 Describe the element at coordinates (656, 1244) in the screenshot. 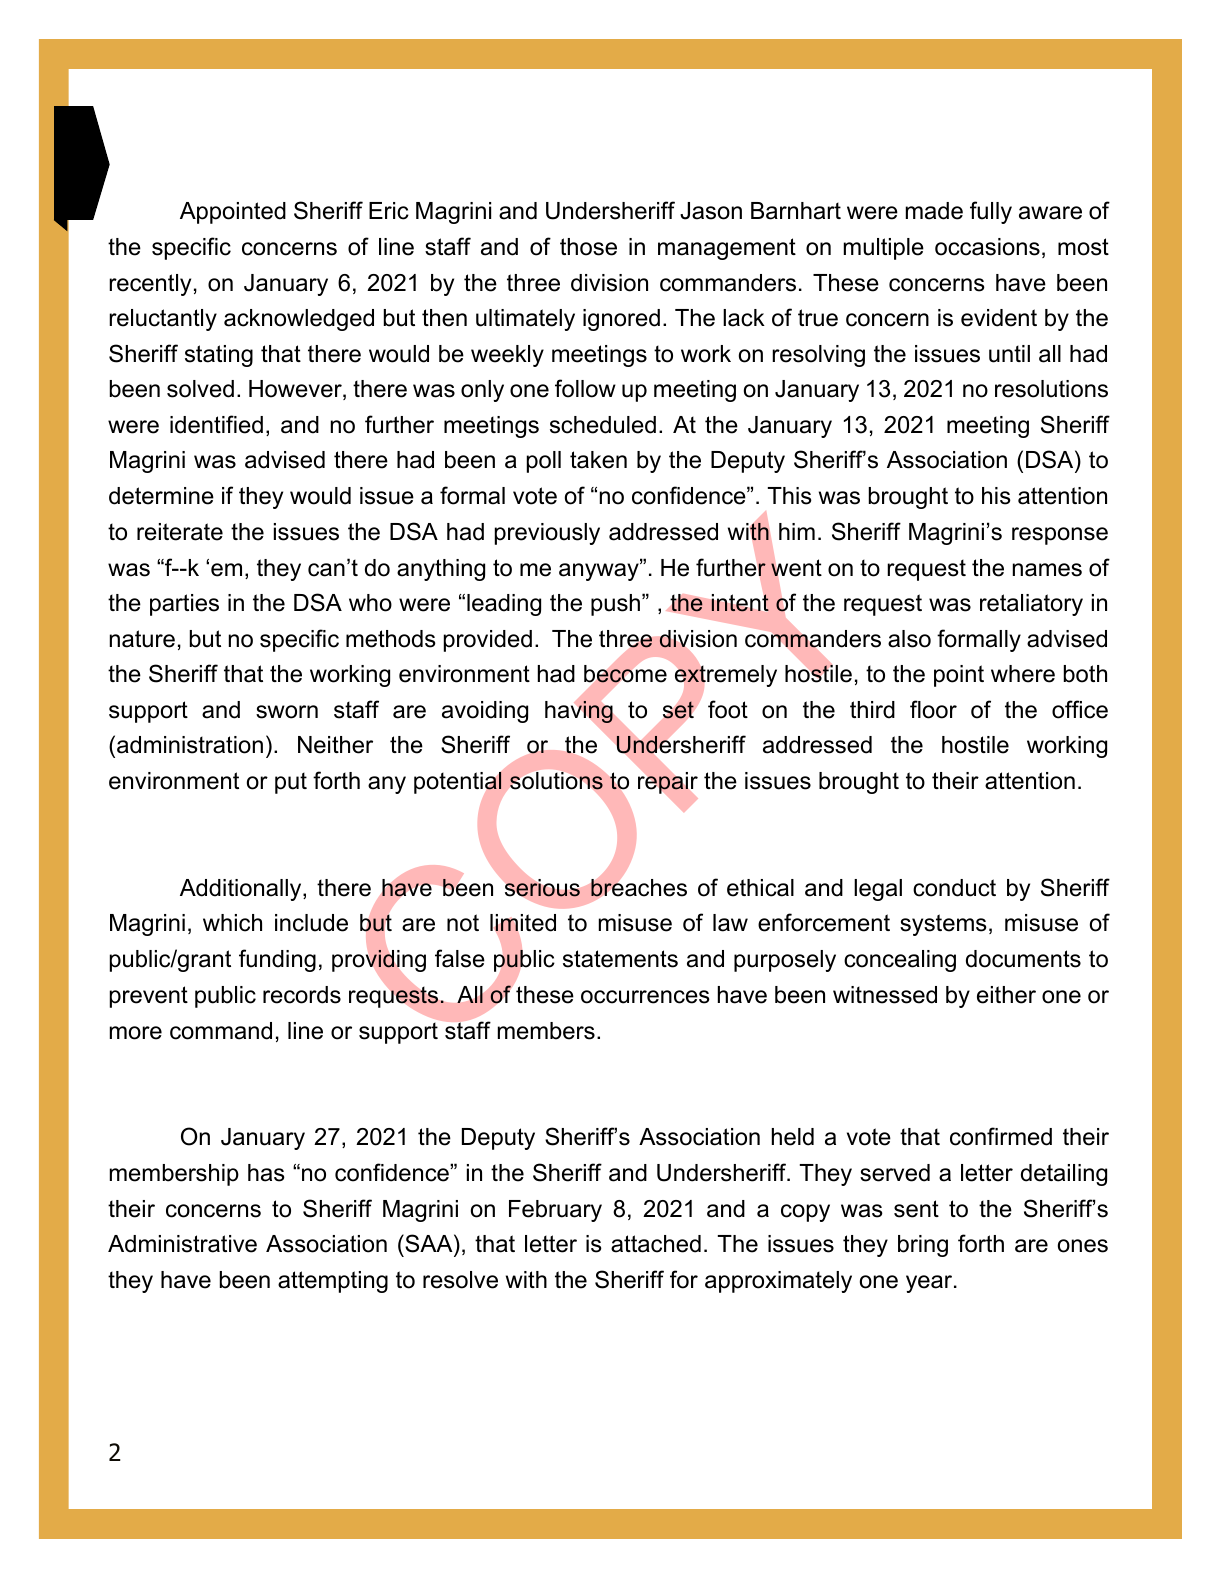

I see `attached` at that location.
